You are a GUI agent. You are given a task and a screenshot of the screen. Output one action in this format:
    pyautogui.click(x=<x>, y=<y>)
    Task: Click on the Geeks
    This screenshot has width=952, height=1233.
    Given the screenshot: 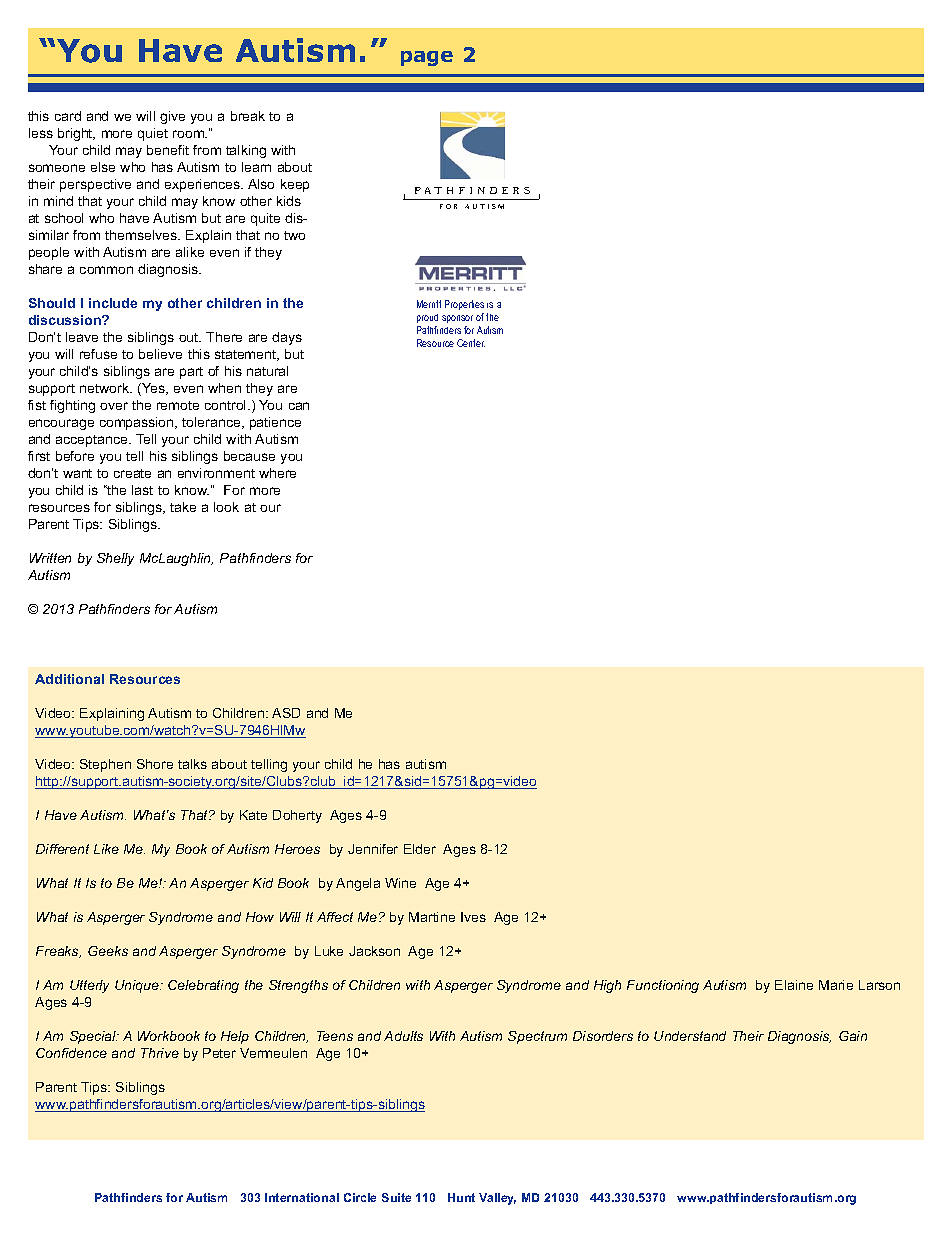 What is the action you would take?
    pyautogui.click(x=108, y=951)
